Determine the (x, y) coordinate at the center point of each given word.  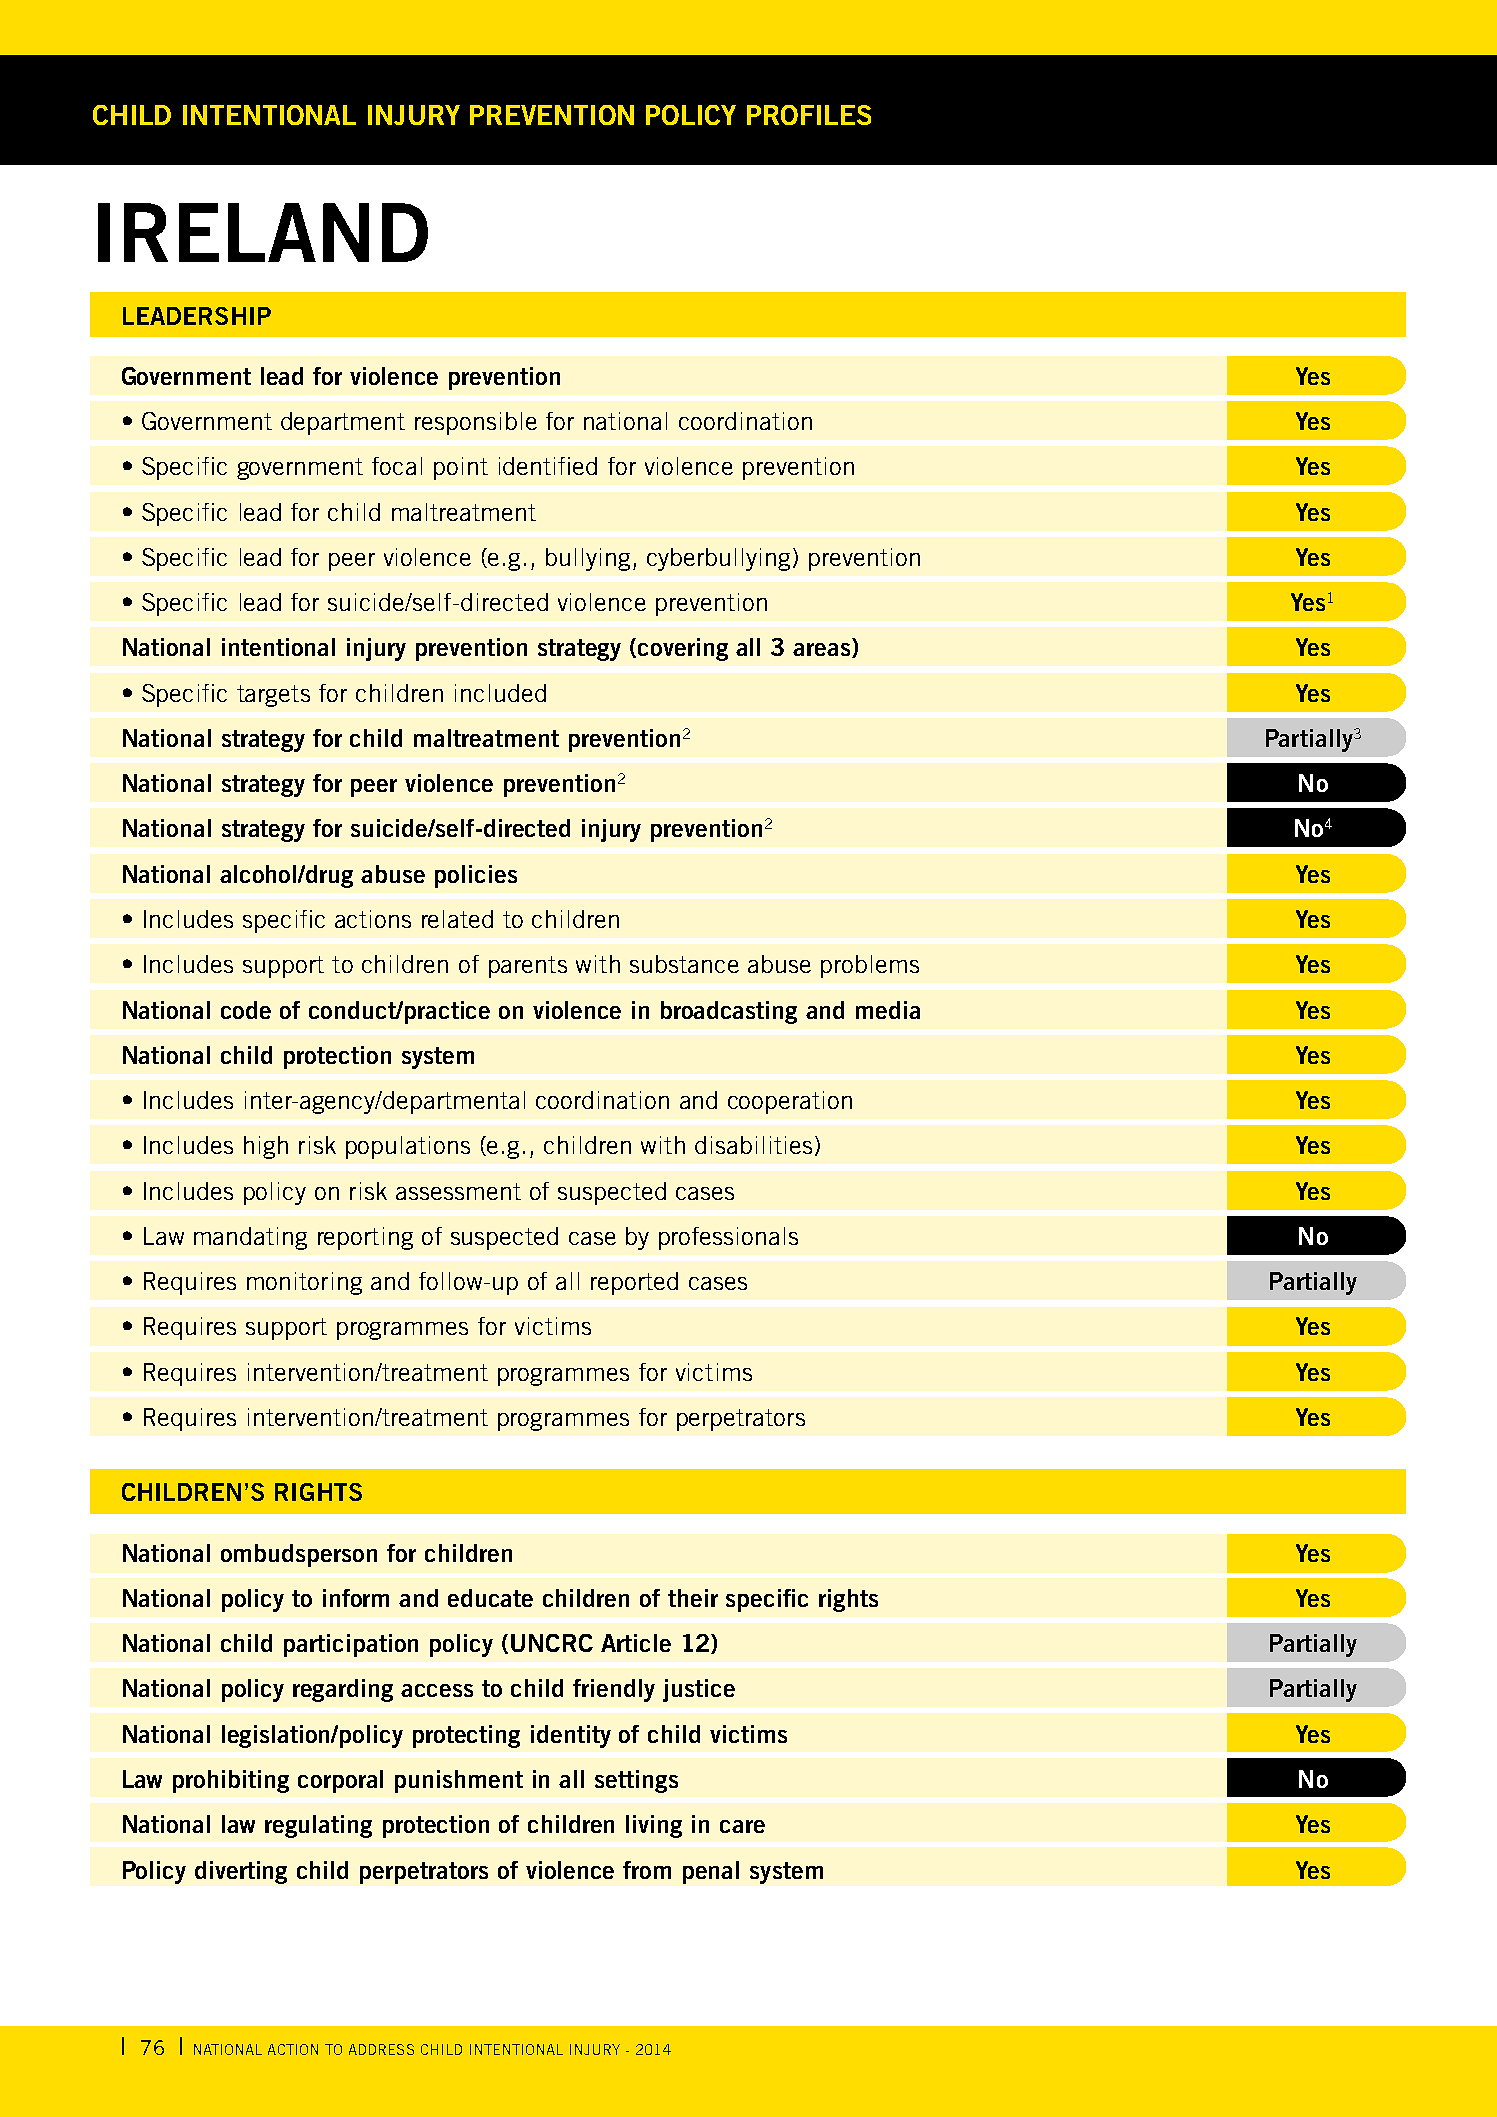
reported (634, 1283)
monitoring (304, 1283)
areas (823, 650)
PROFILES (809, 115)
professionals (728, 1238)
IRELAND (263, 232)
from (647, 1870)
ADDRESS (381, 2049)
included (500, 693)
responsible (476, 423)
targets (273, 696)
